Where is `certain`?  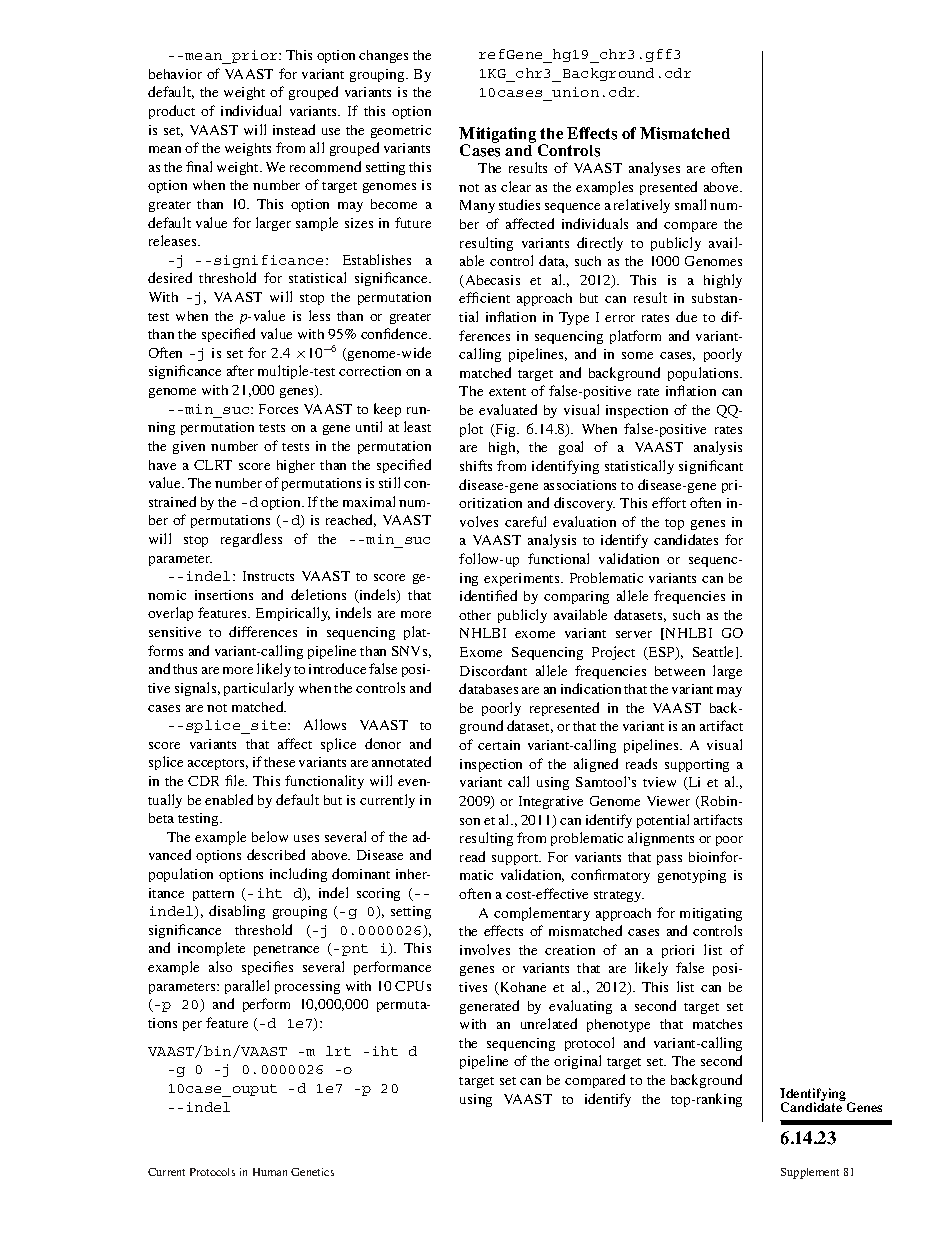 certain is located at coordinates (499, 745).
